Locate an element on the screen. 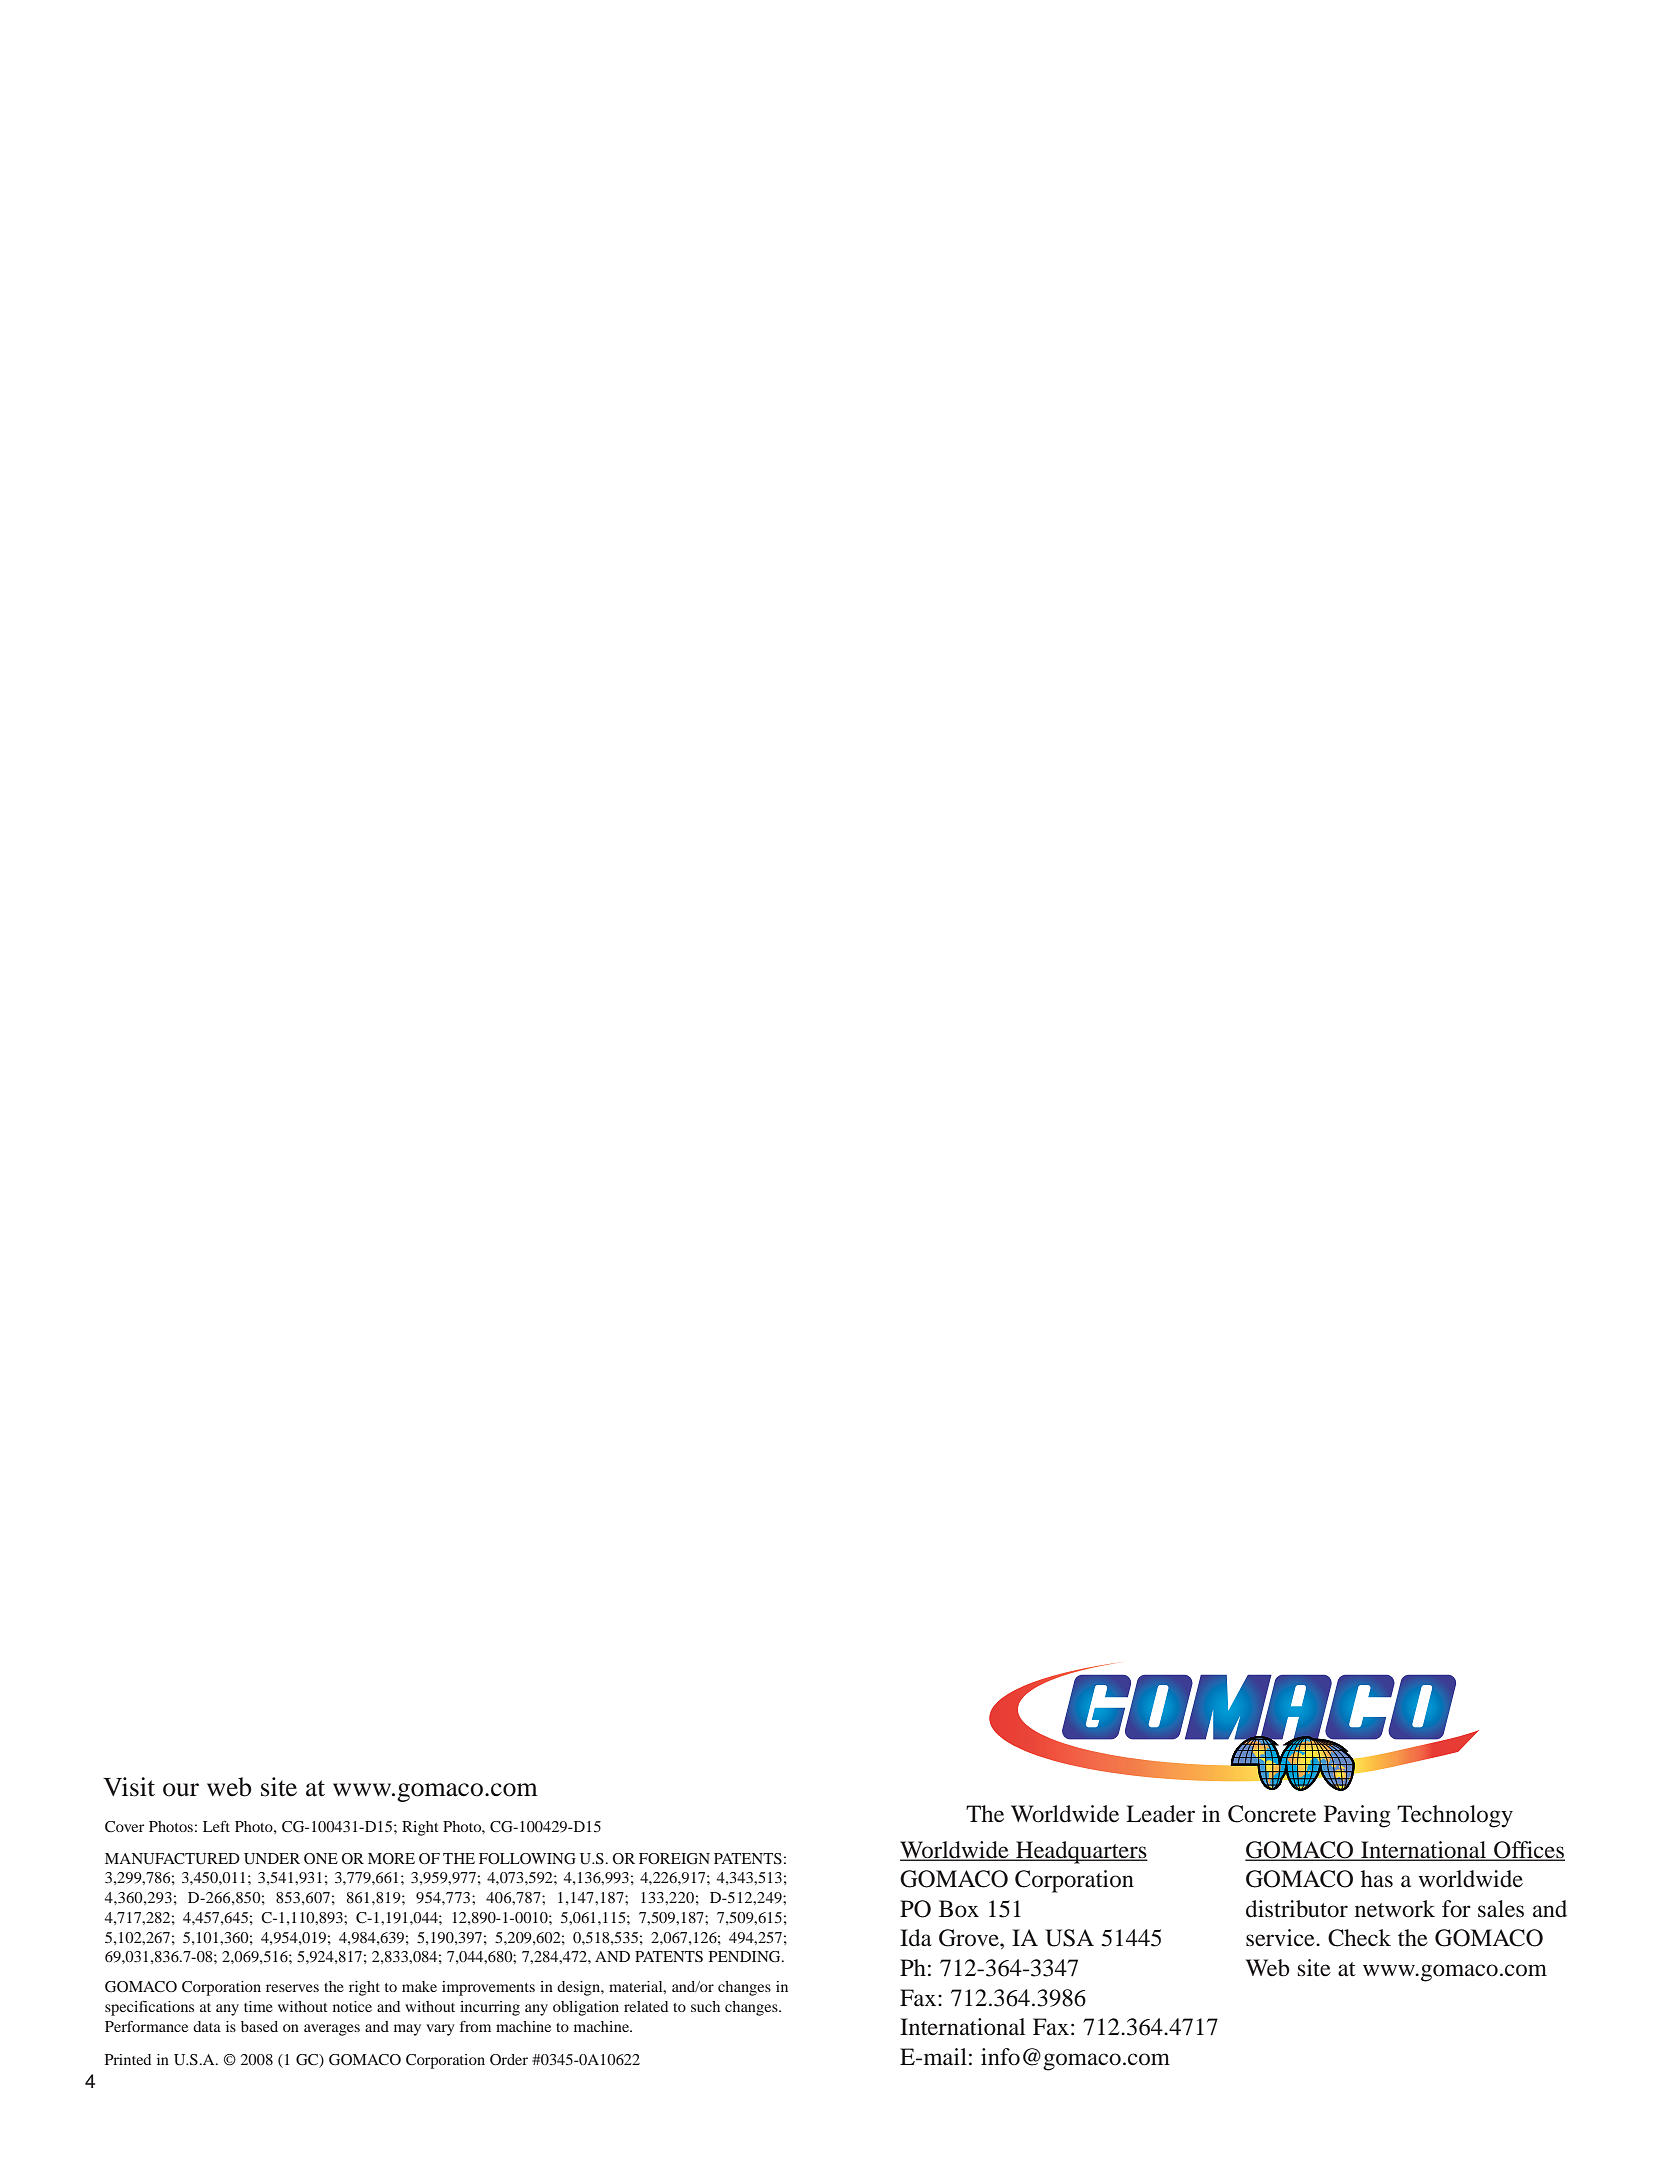  UNDER is located at coordinates (272, 1859).
